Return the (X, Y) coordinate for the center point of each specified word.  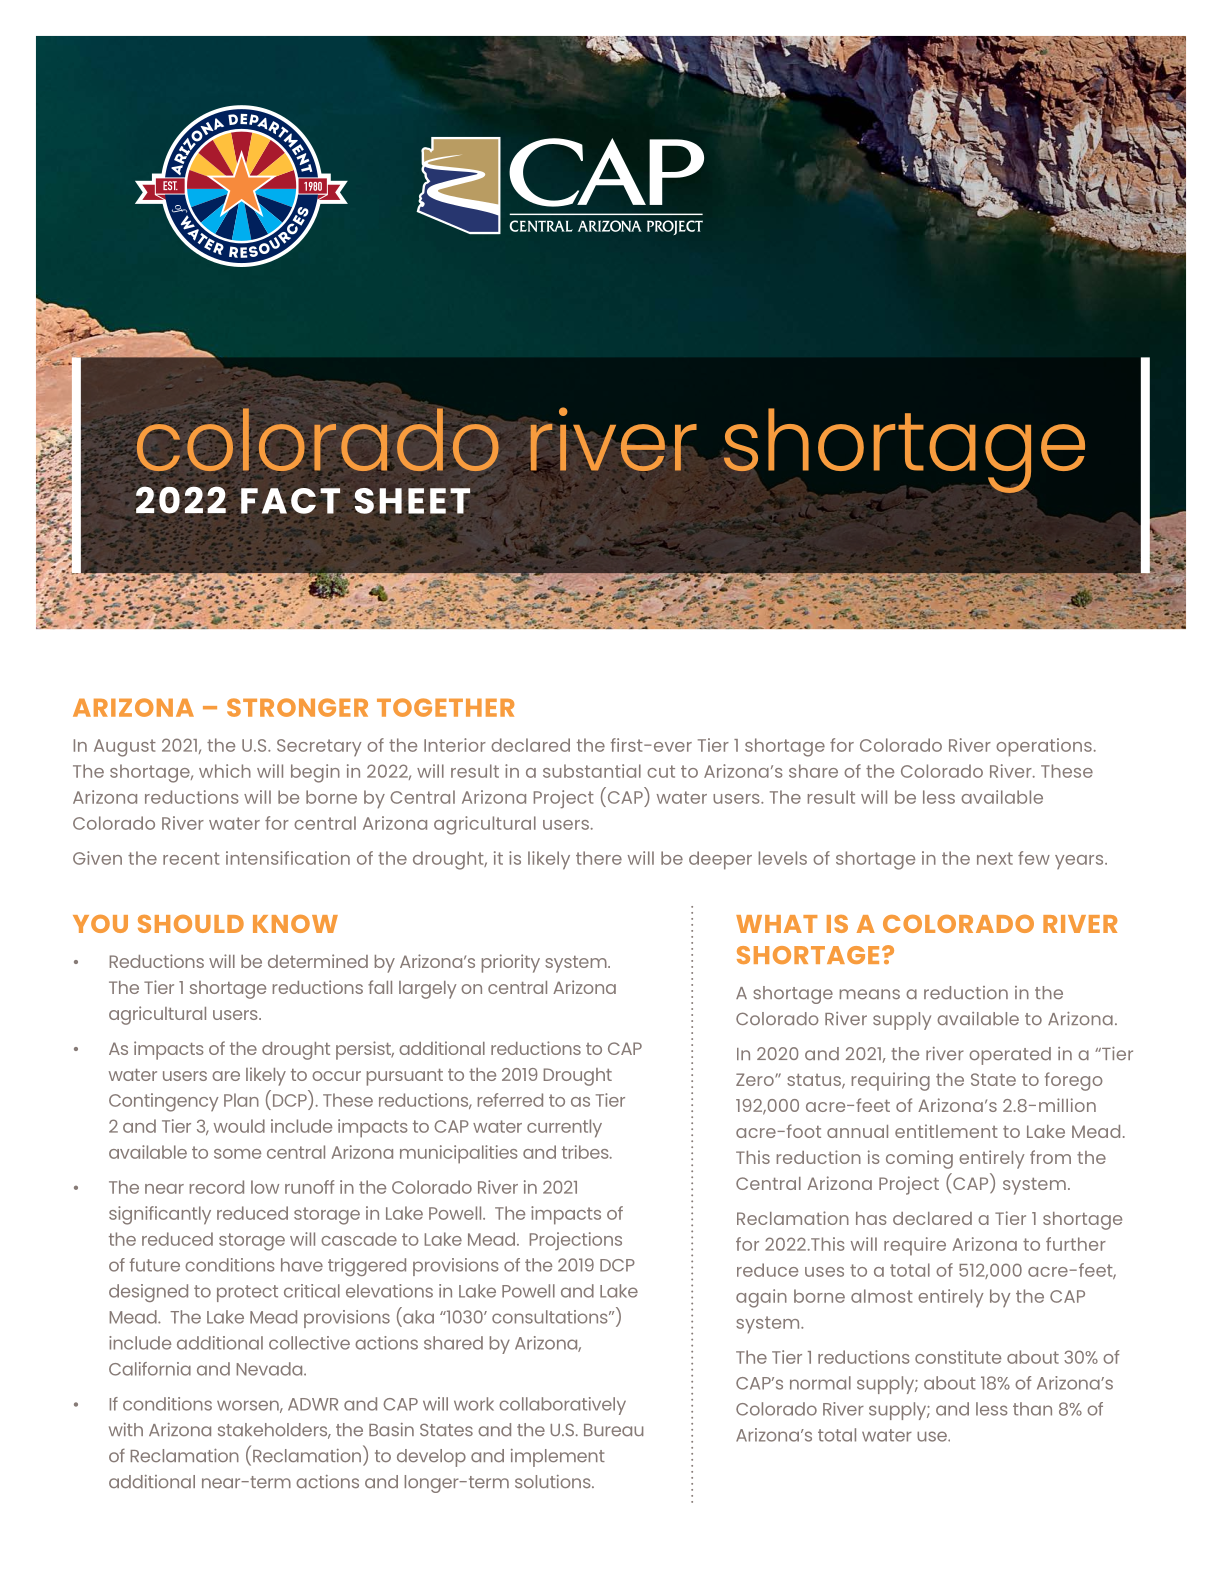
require (915, 1246)
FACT (290, 501)
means (870, 994)
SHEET (412, 501)
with (126, 1429)
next (995, 858)
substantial (592, 771)
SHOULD (191, 924)
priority (511, 963)
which (225, 771)
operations (1044, 747)
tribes (586, 1152)
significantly (160, 1215)
